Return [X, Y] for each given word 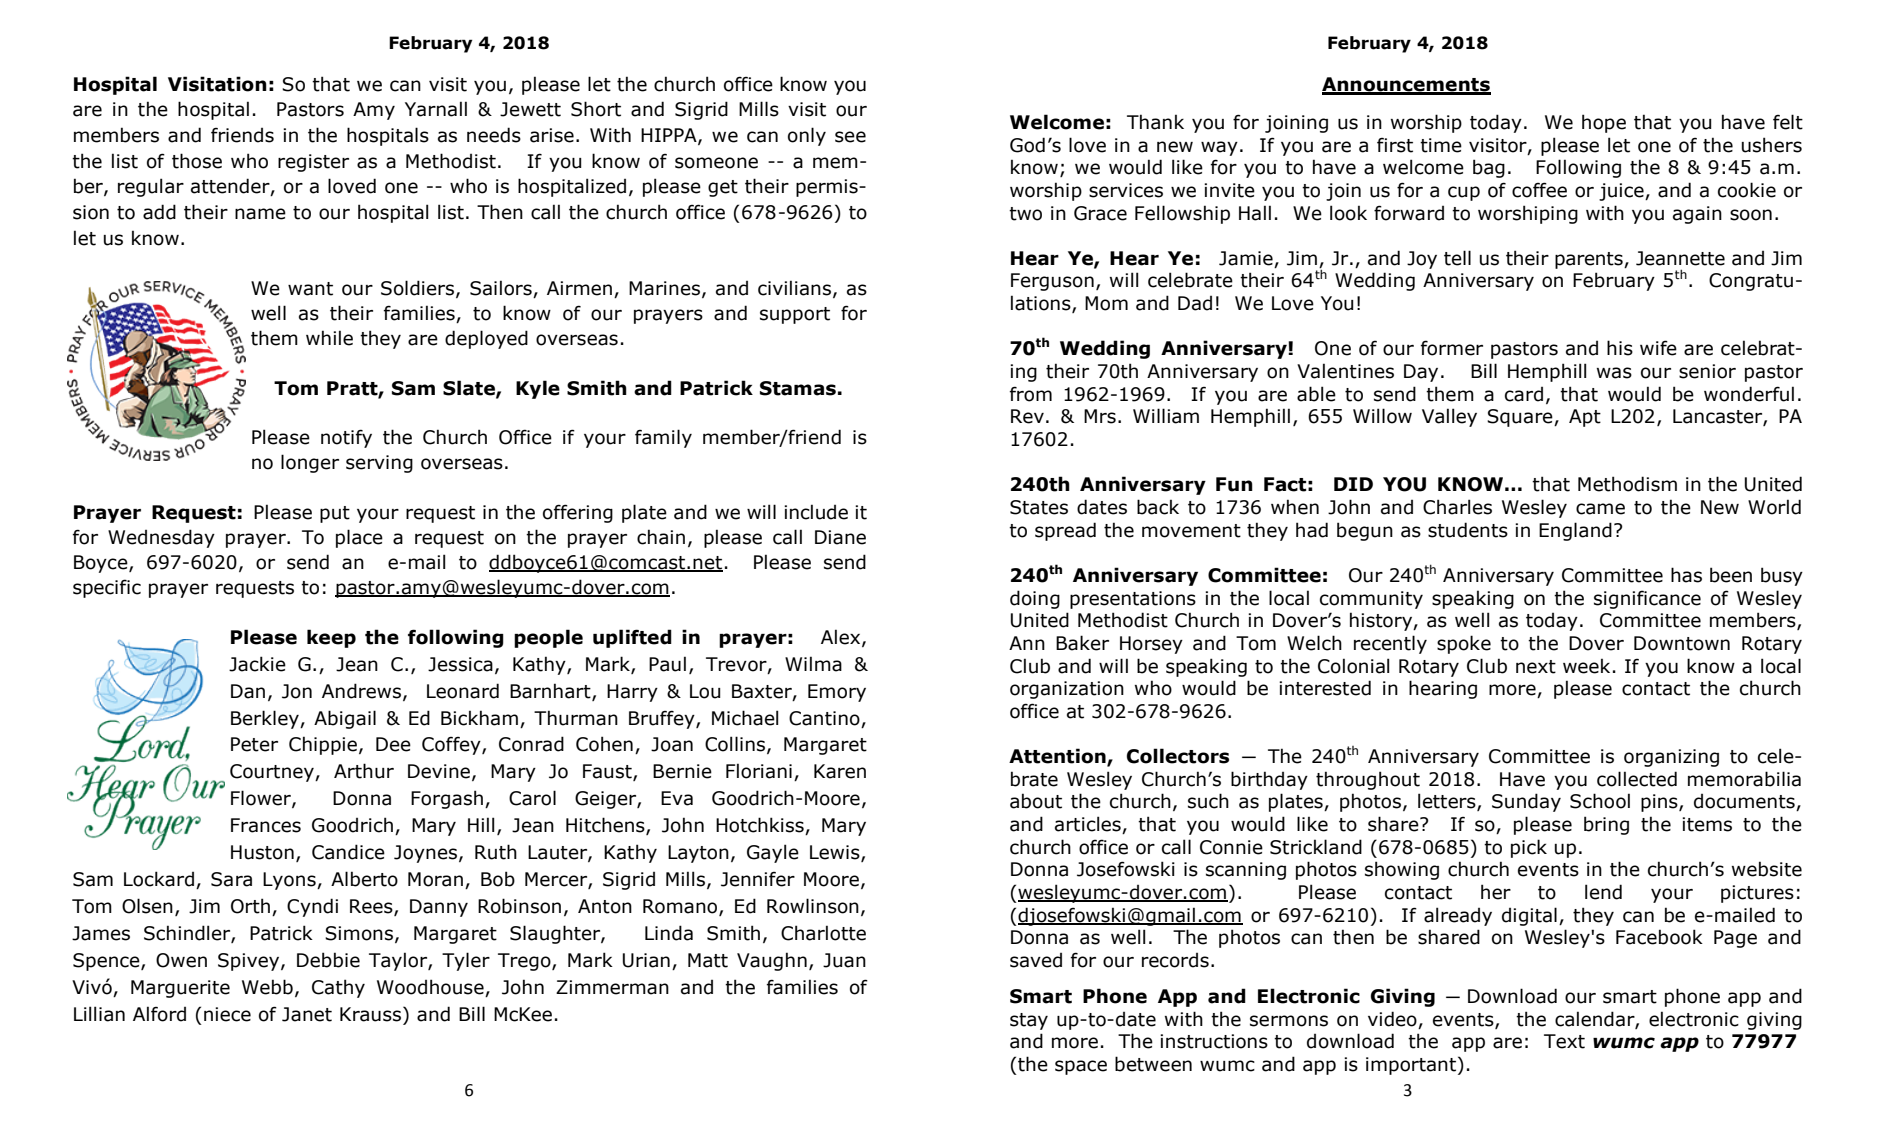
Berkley [266, 719]
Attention [1058, 757]
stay [1029, 1021]
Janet [307, 1014]
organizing [1671, 758]
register [313, 163]
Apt [1585, 418]
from [1031, 394]
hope [1604, 123]
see [850, 137]
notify [346, 438]
